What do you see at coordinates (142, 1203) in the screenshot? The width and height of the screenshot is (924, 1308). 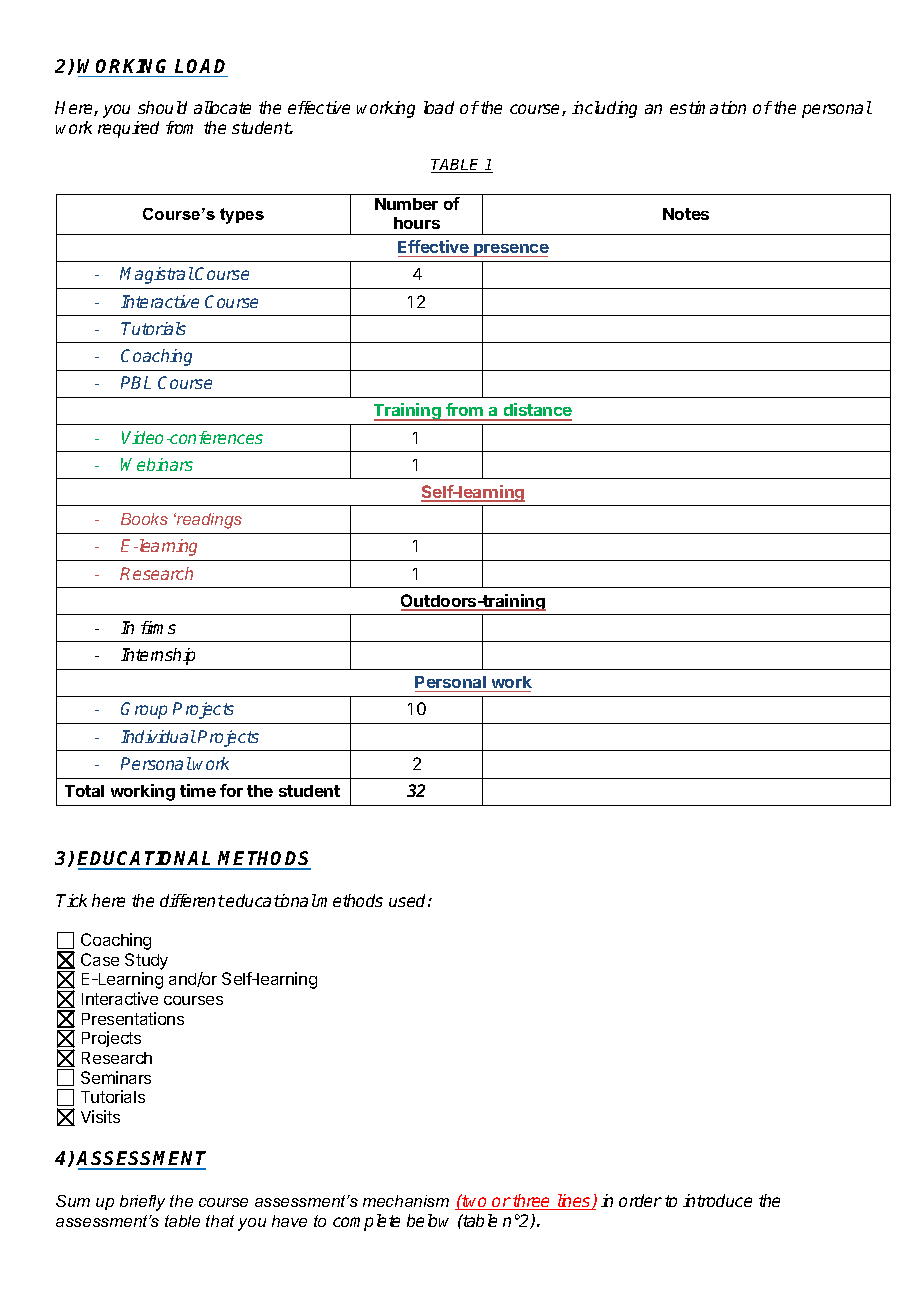 I see `briefly` at bounding box center [142, 1203].
